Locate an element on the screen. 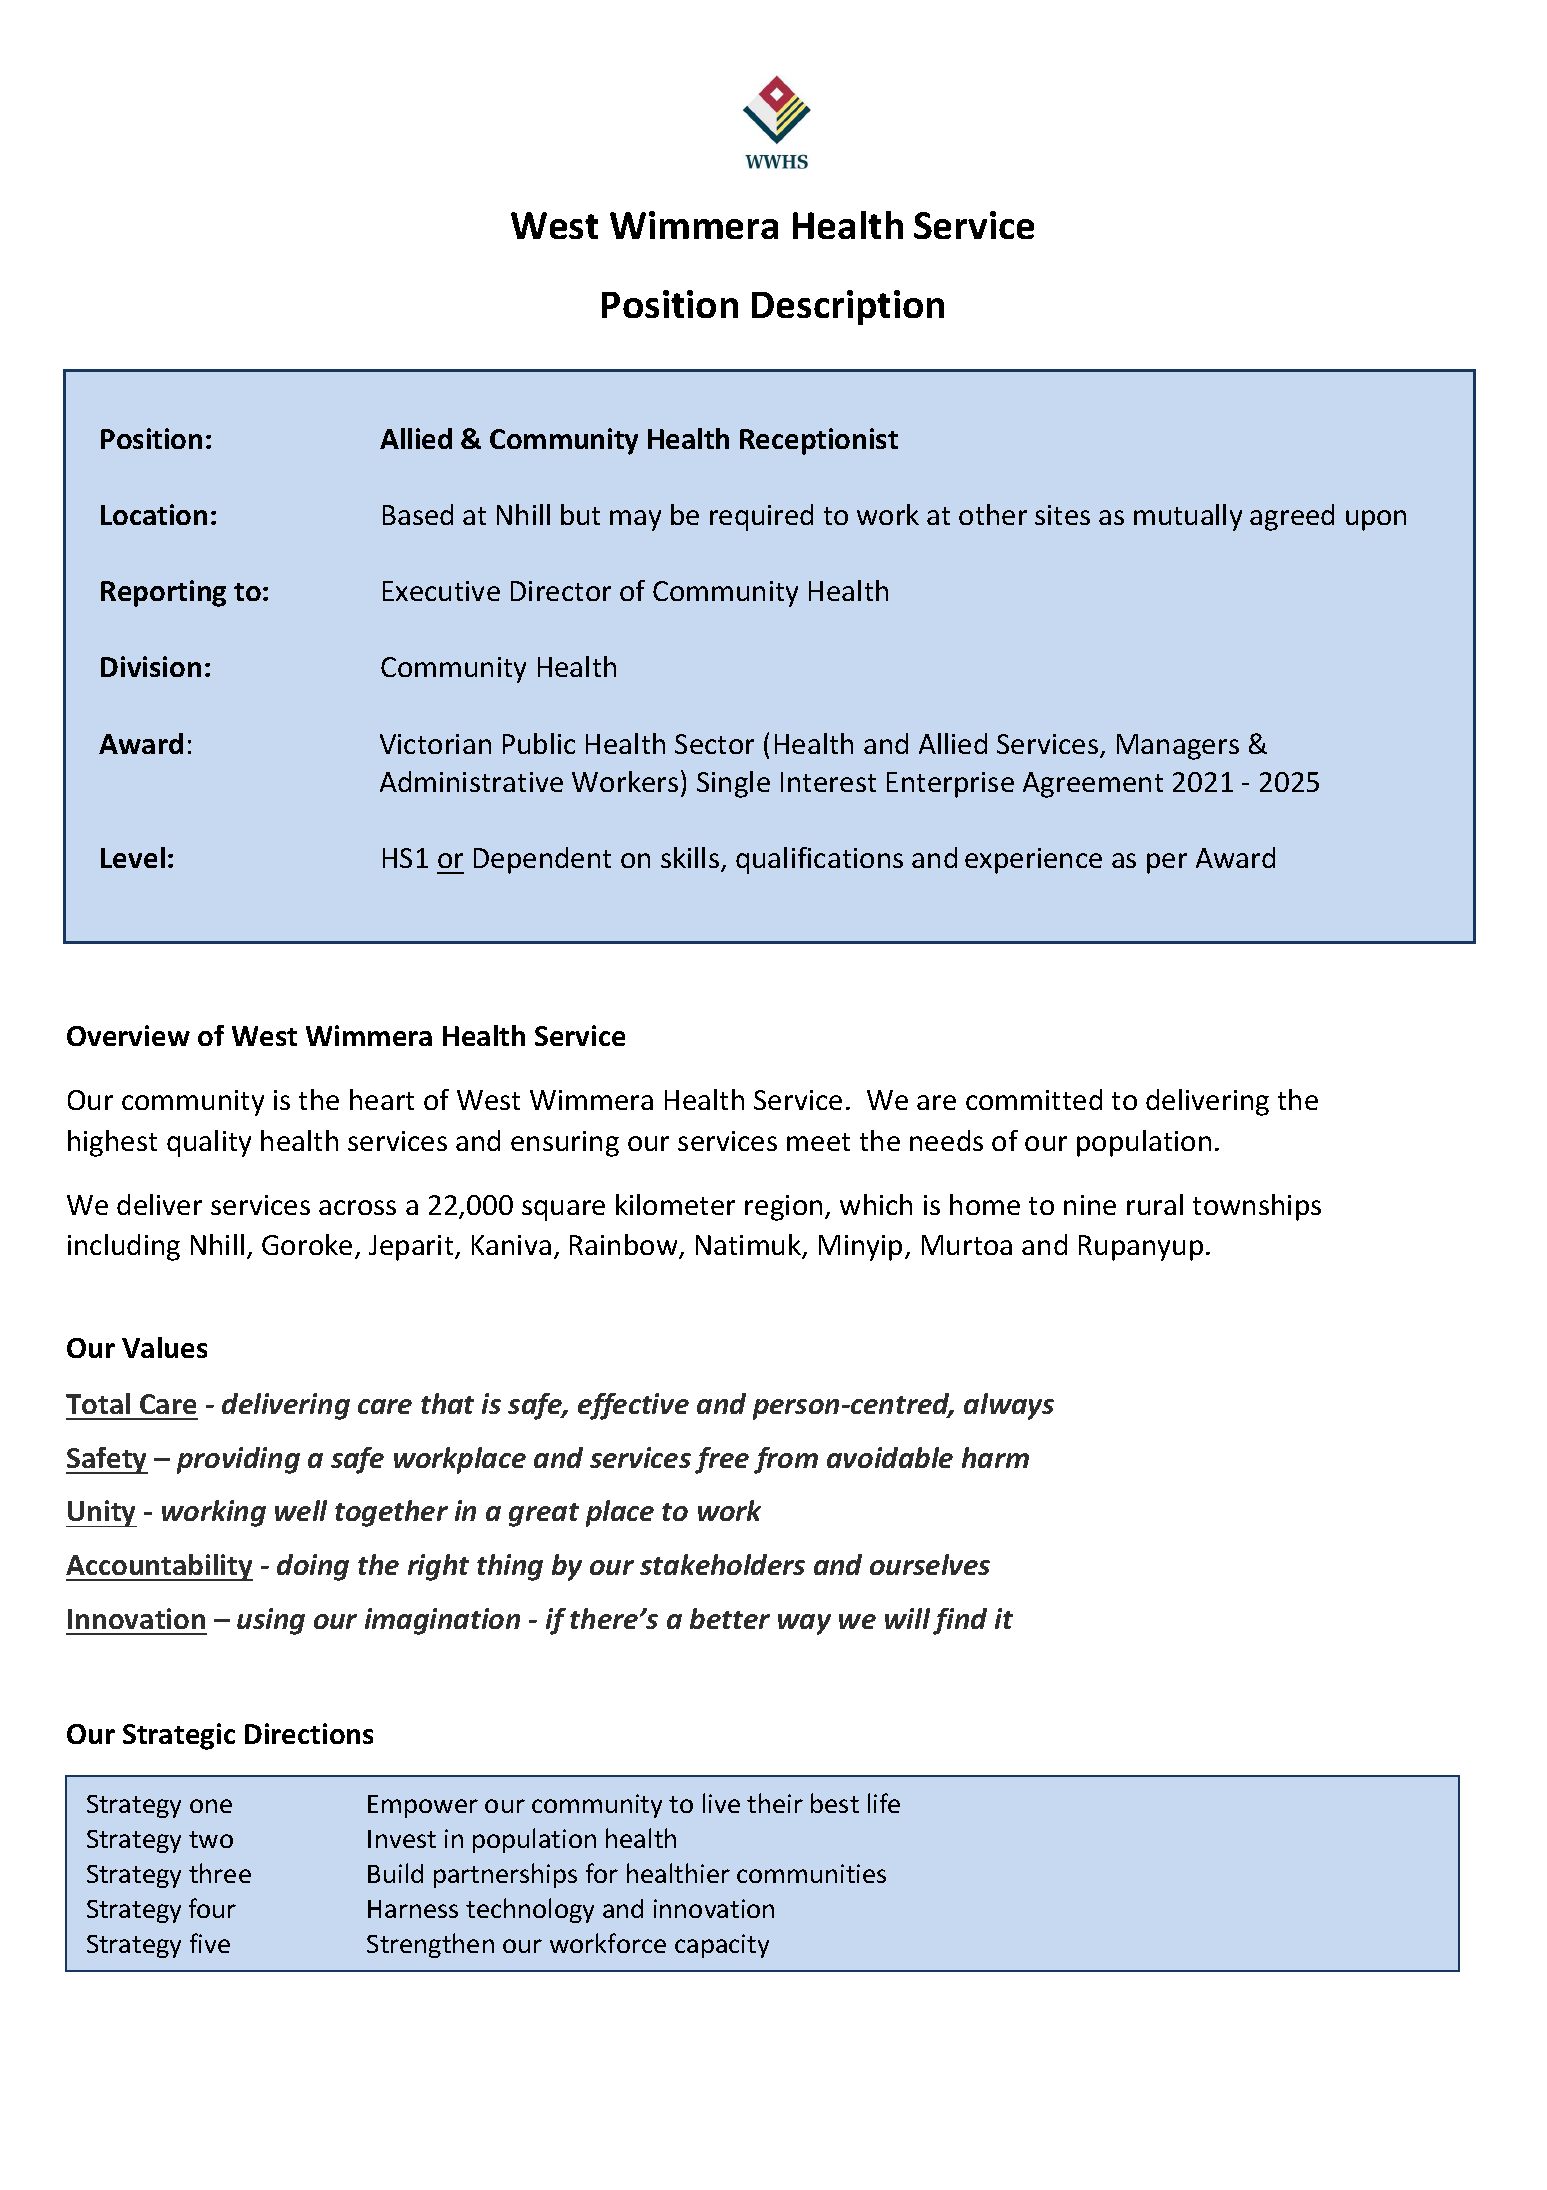 The height and width of the screenshot is (2190, 1547). life is located at coordinates (884, 1803).
